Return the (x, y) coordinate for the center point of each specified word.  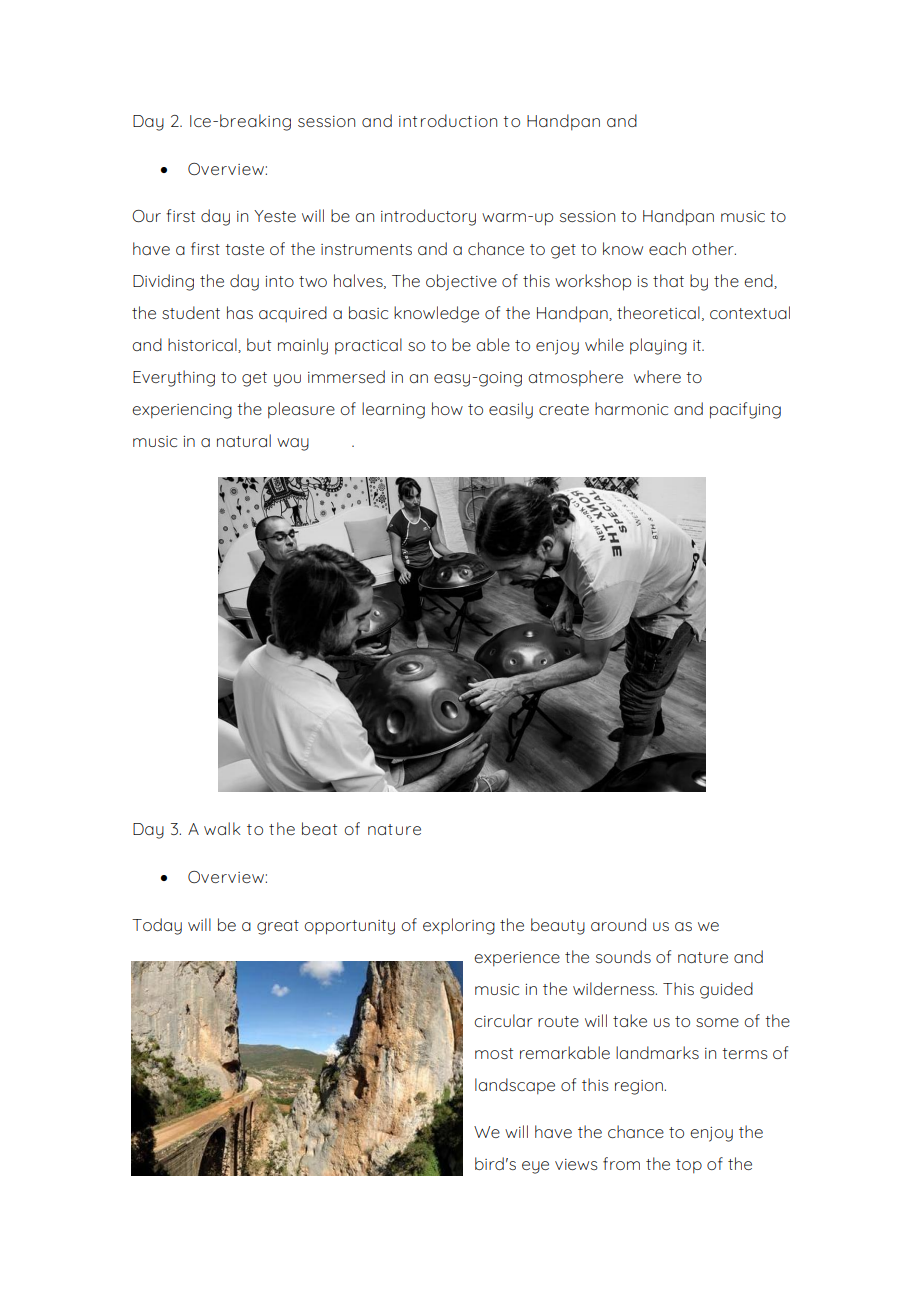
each (667, 248)
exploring (459, 926)
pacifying (745, 410)
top (689, 1166)
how (447, 408)
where (657, 376)
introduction (448, 120)
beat (319, 828)
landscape (515, 1086)
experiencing (182, 411)
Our (146, 216)
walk (222, 828)
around (618, 924)
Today (157, 926)
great (278, 927)
